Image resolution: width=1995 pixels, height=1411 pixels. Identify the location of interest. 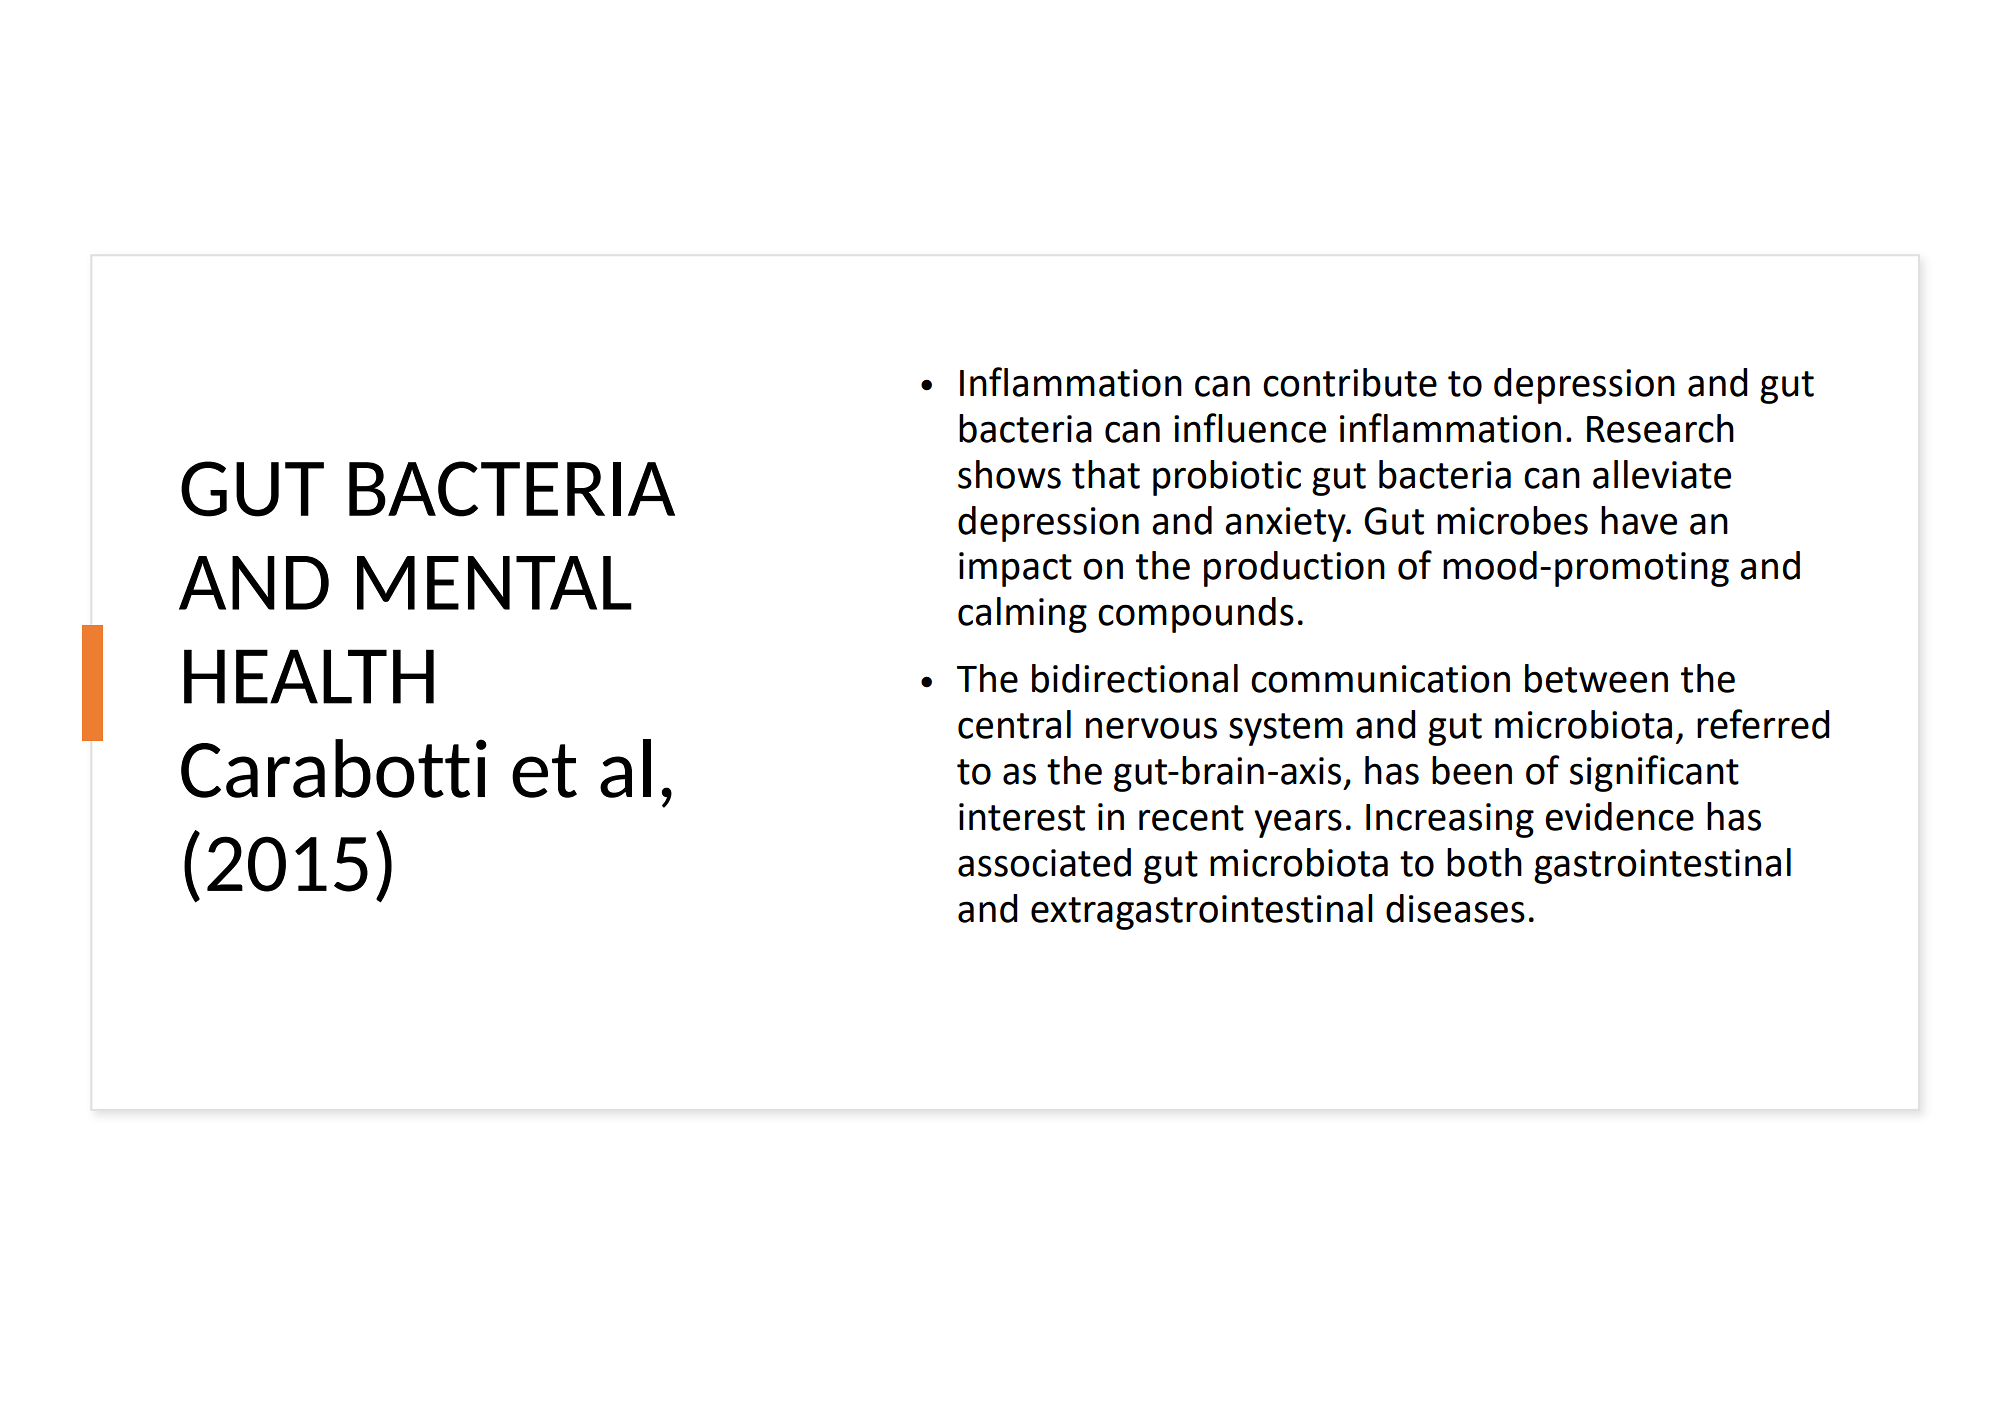
(1022, 817).
